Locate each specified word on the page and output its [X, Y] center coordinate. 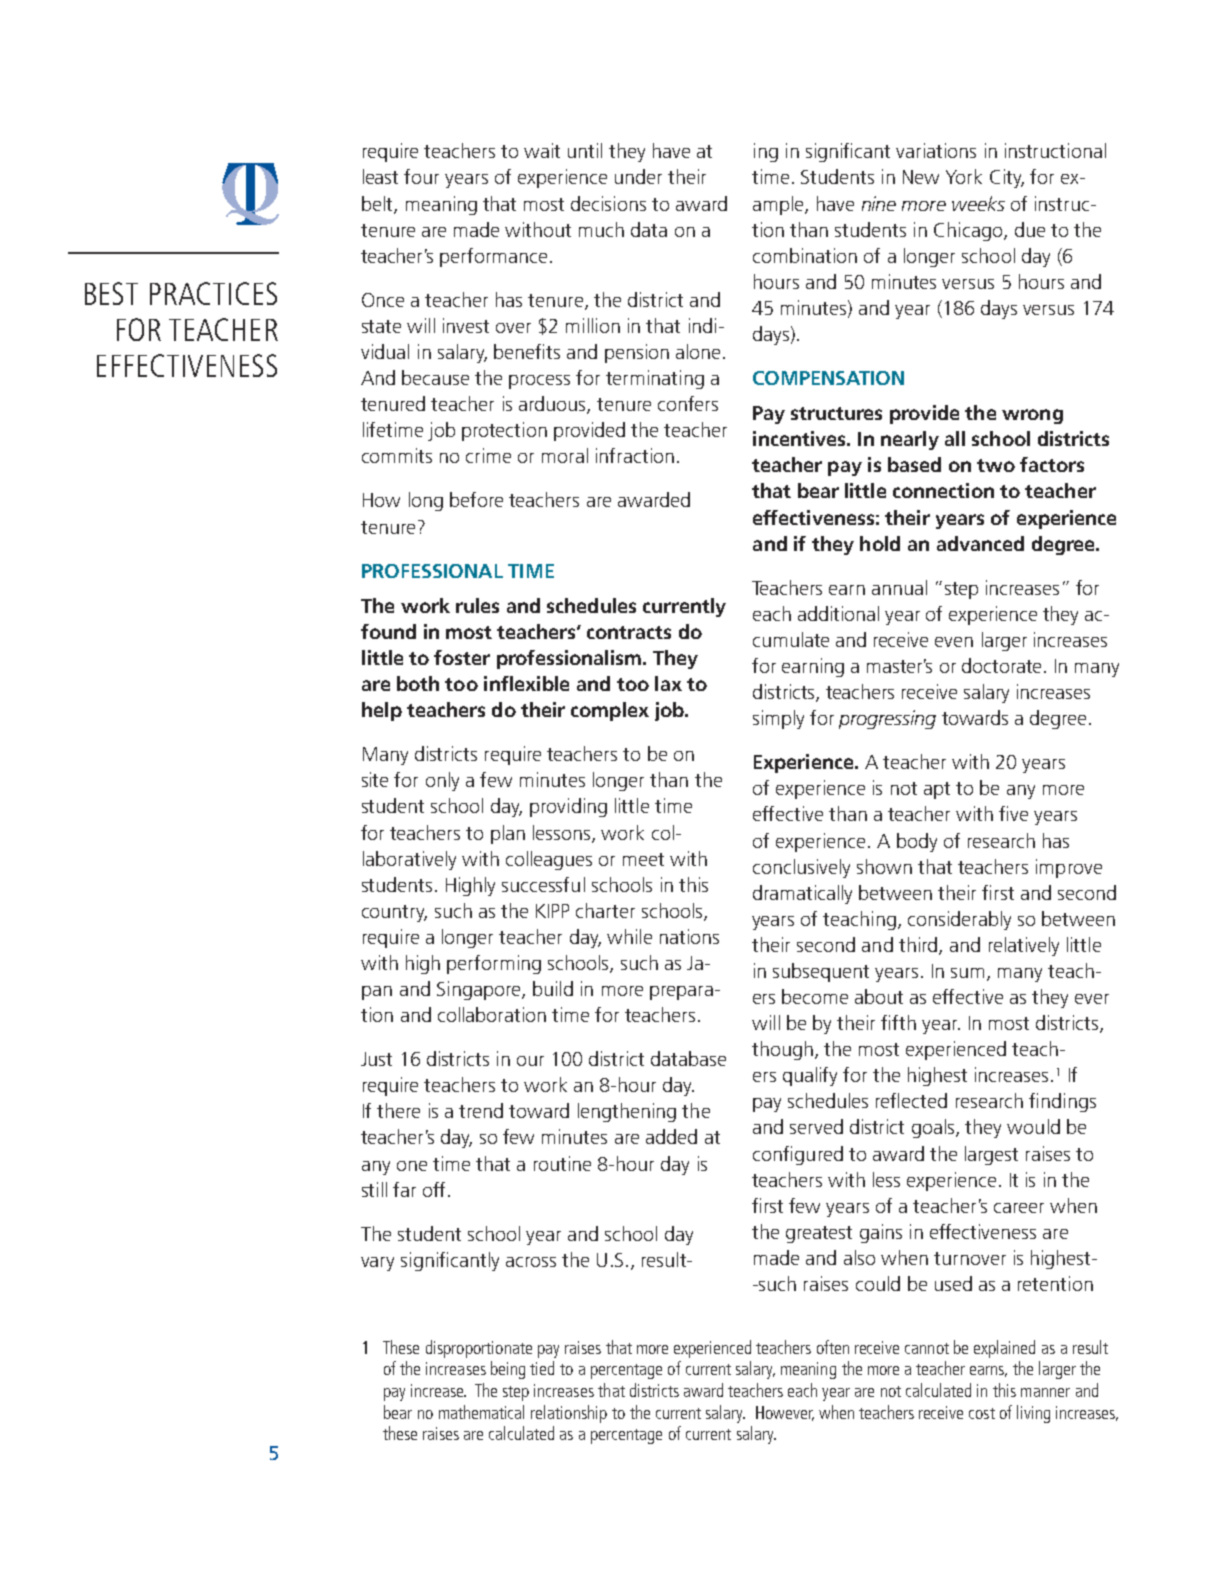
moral [565, 455]
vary [377, 1264]
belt [378, 204]
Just [376, 1059]
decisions [608, 203]
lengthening [627, 1112]
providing [568, 807]
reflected [911, 1100]
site [375, 779]
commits [397, 455]
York [964, 176]
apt [937, 790]
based [914, 464]
